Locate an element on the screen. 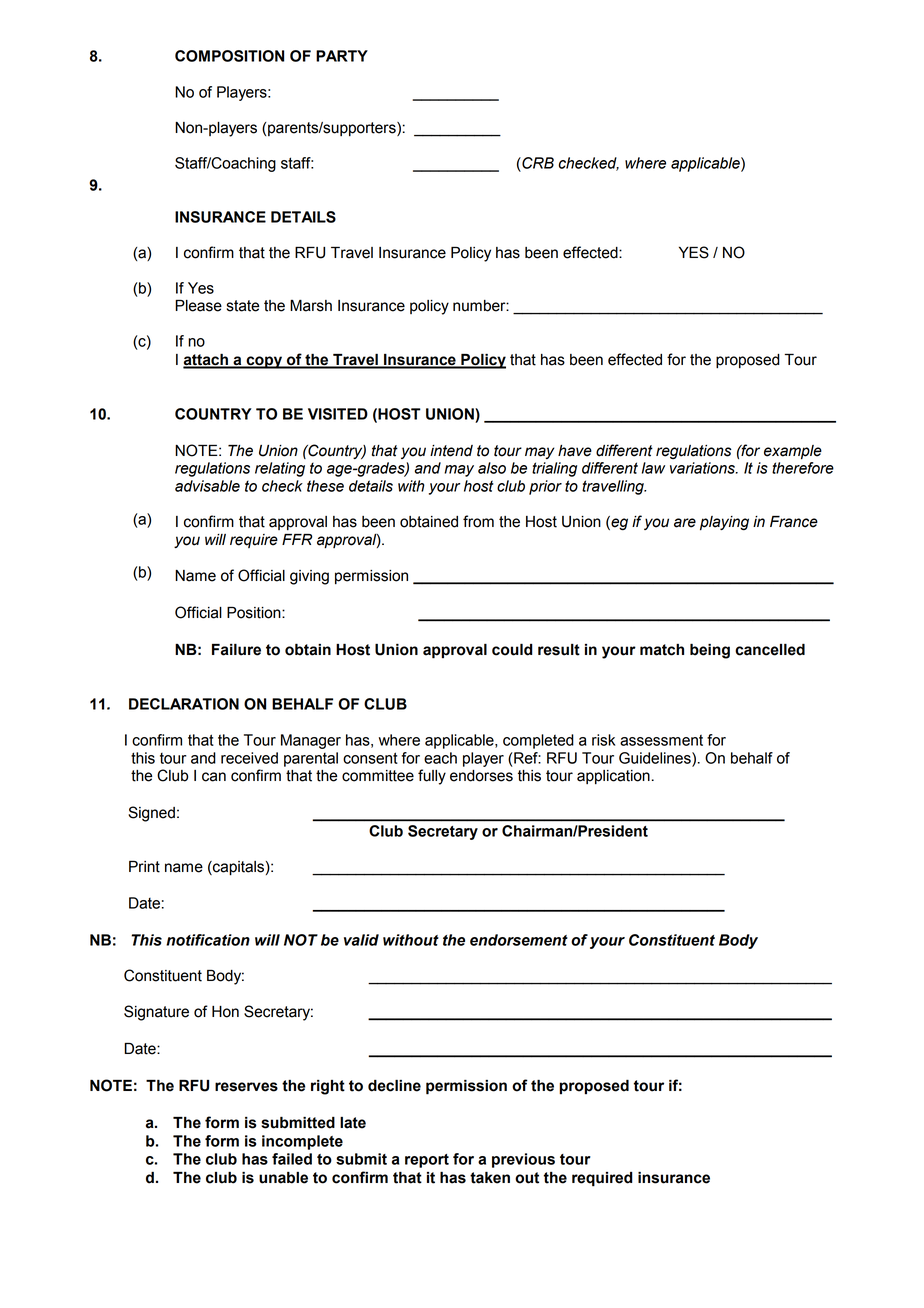  previous is located at coordinates (523, 1160).
